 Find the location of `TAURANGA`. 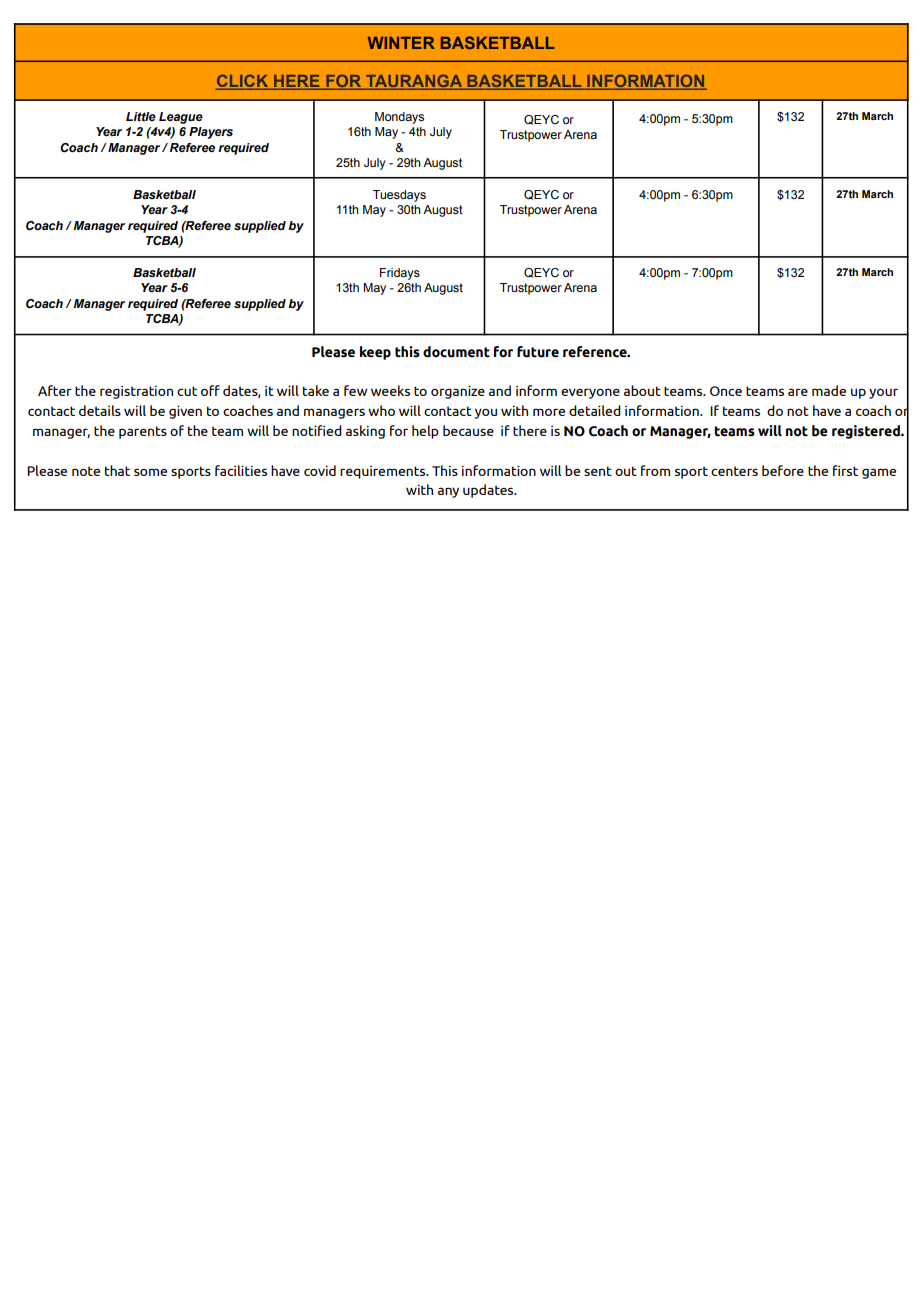

TAURANGA is located at coordinates (414, 82).
